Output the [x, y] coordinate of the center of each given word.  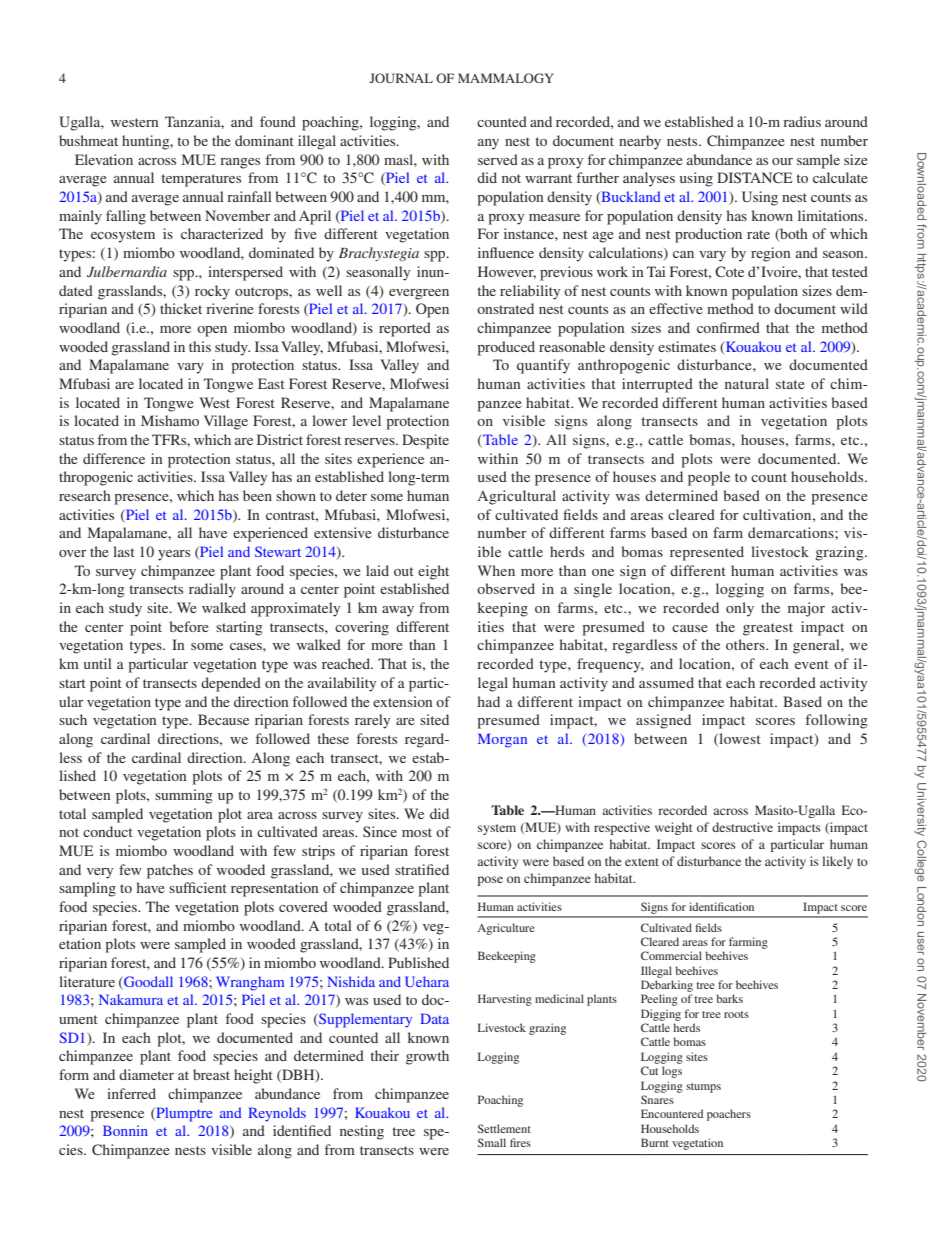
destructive [742, 827]
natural [747, 383]
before [189, 626]
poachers [729, 1115]
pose [490, 881]
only [740, 609]
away [398, 611]
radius [802, 121]
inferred [131, 1093]
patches [170, 871]
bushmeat [88, 140]
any [488, 144]
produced [506, 348]
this [200, 346]
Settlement [504, 1128]
